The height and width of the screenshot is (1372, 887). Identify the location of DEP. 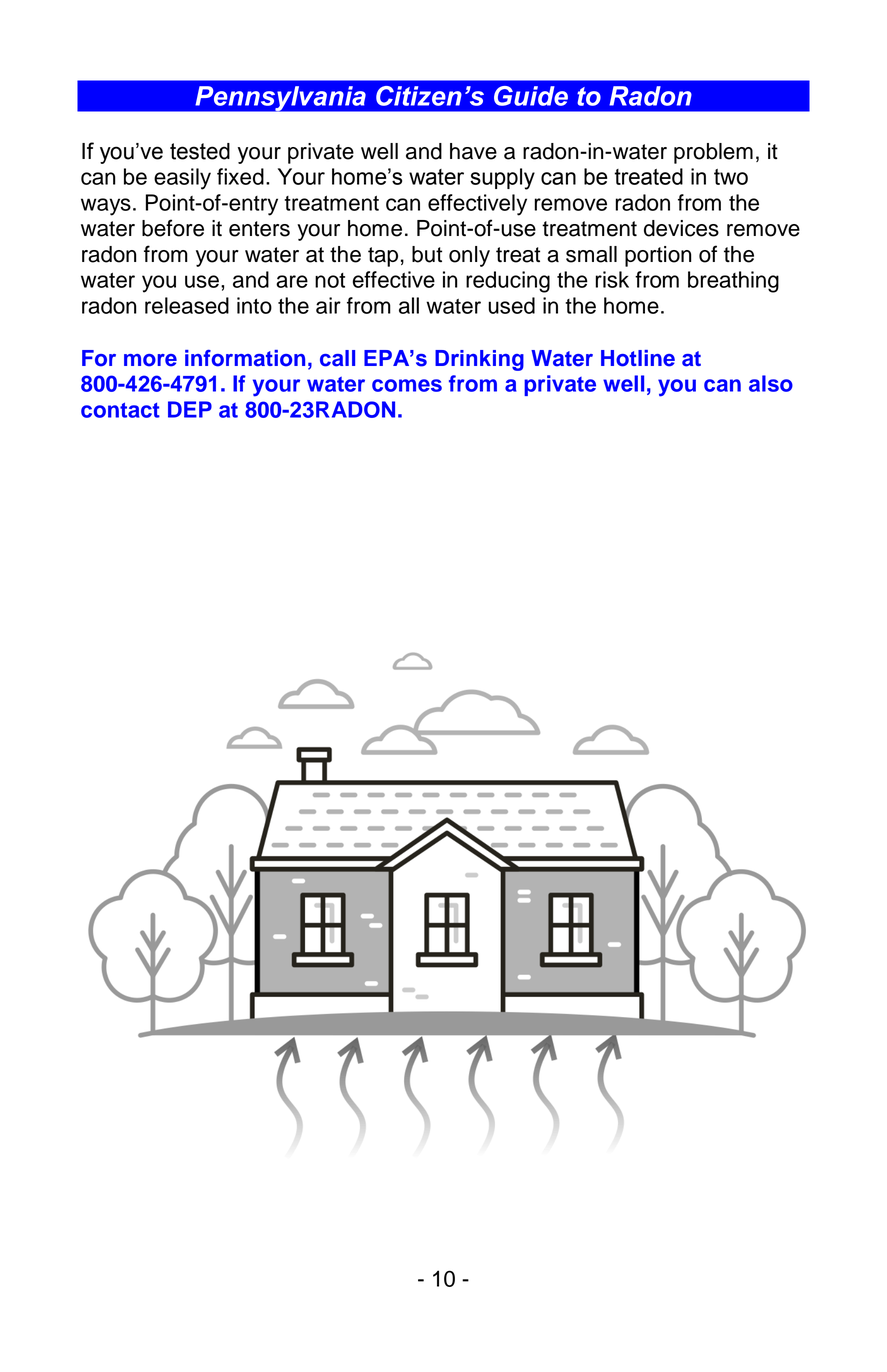
(190, 409).
